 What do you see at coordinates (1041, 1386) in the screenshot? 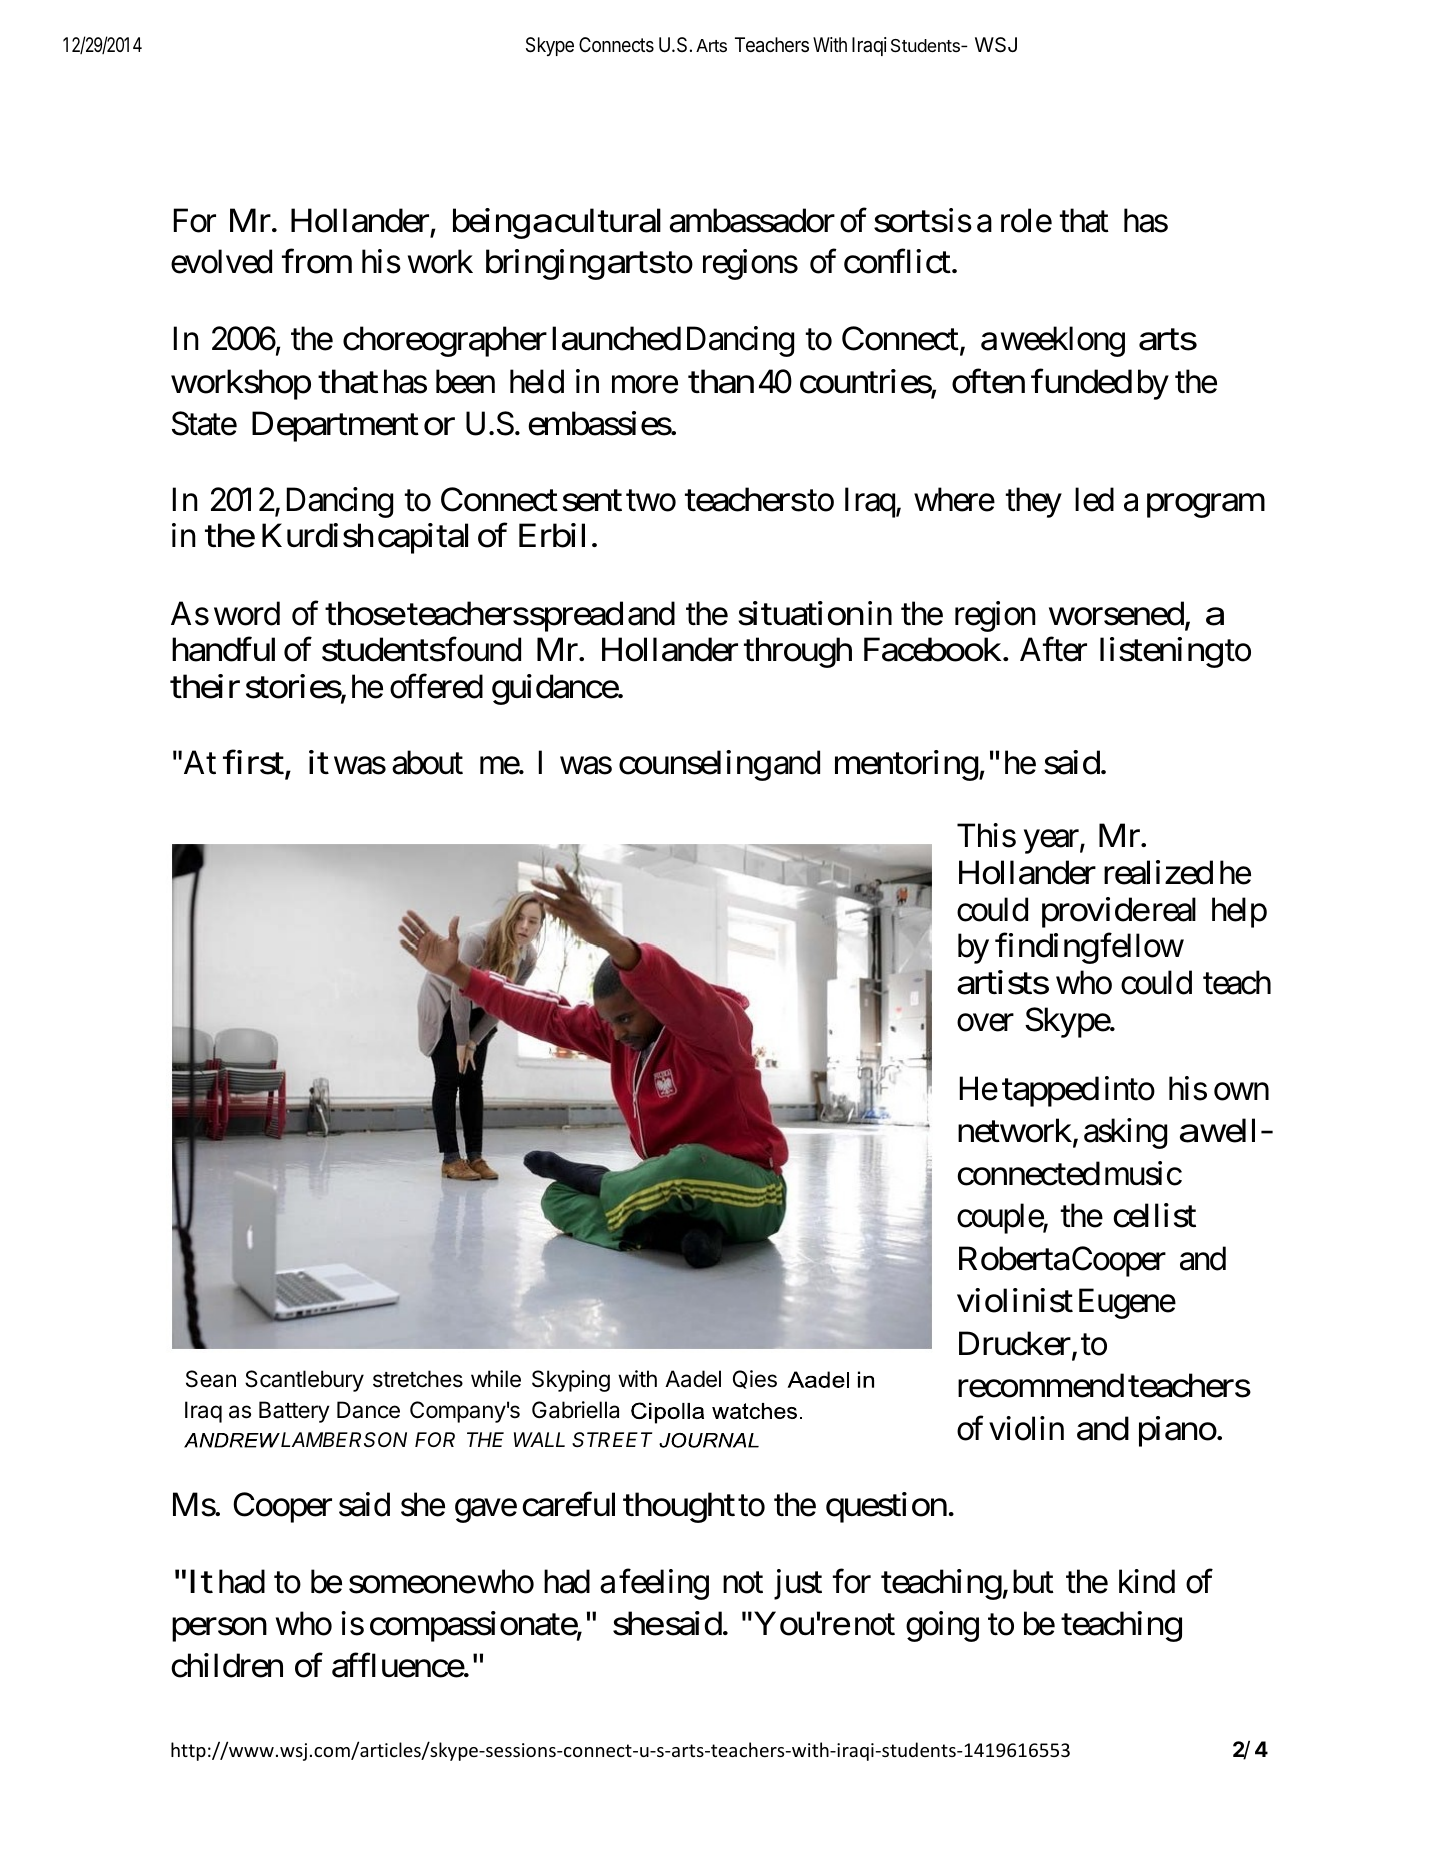
I see `recommend` at bounding box center [1041, 1386].
